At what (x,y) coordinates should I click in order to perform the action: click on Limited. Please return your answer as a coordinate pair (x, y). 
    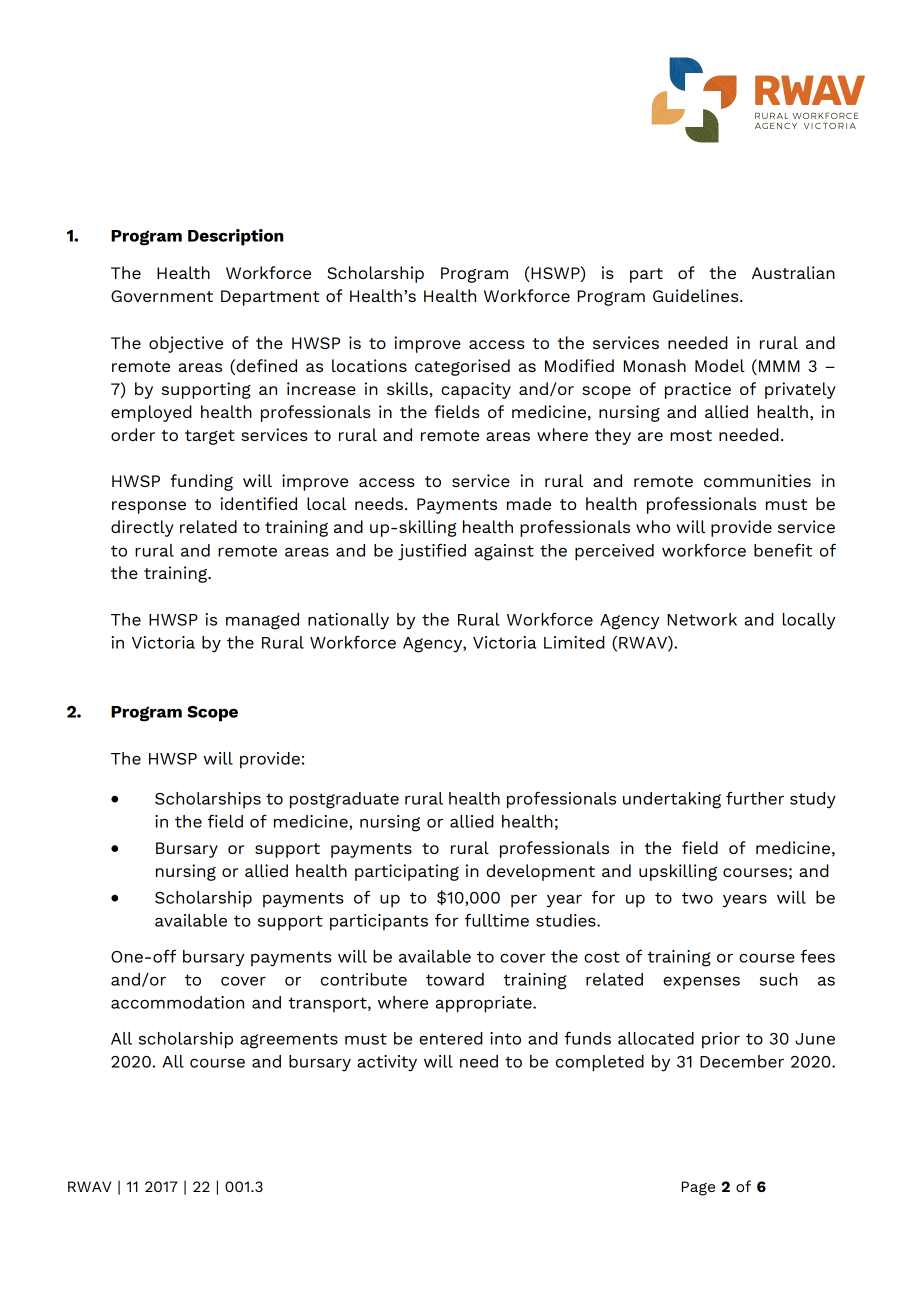
    Looking at the image, I should click on (574, 642).
